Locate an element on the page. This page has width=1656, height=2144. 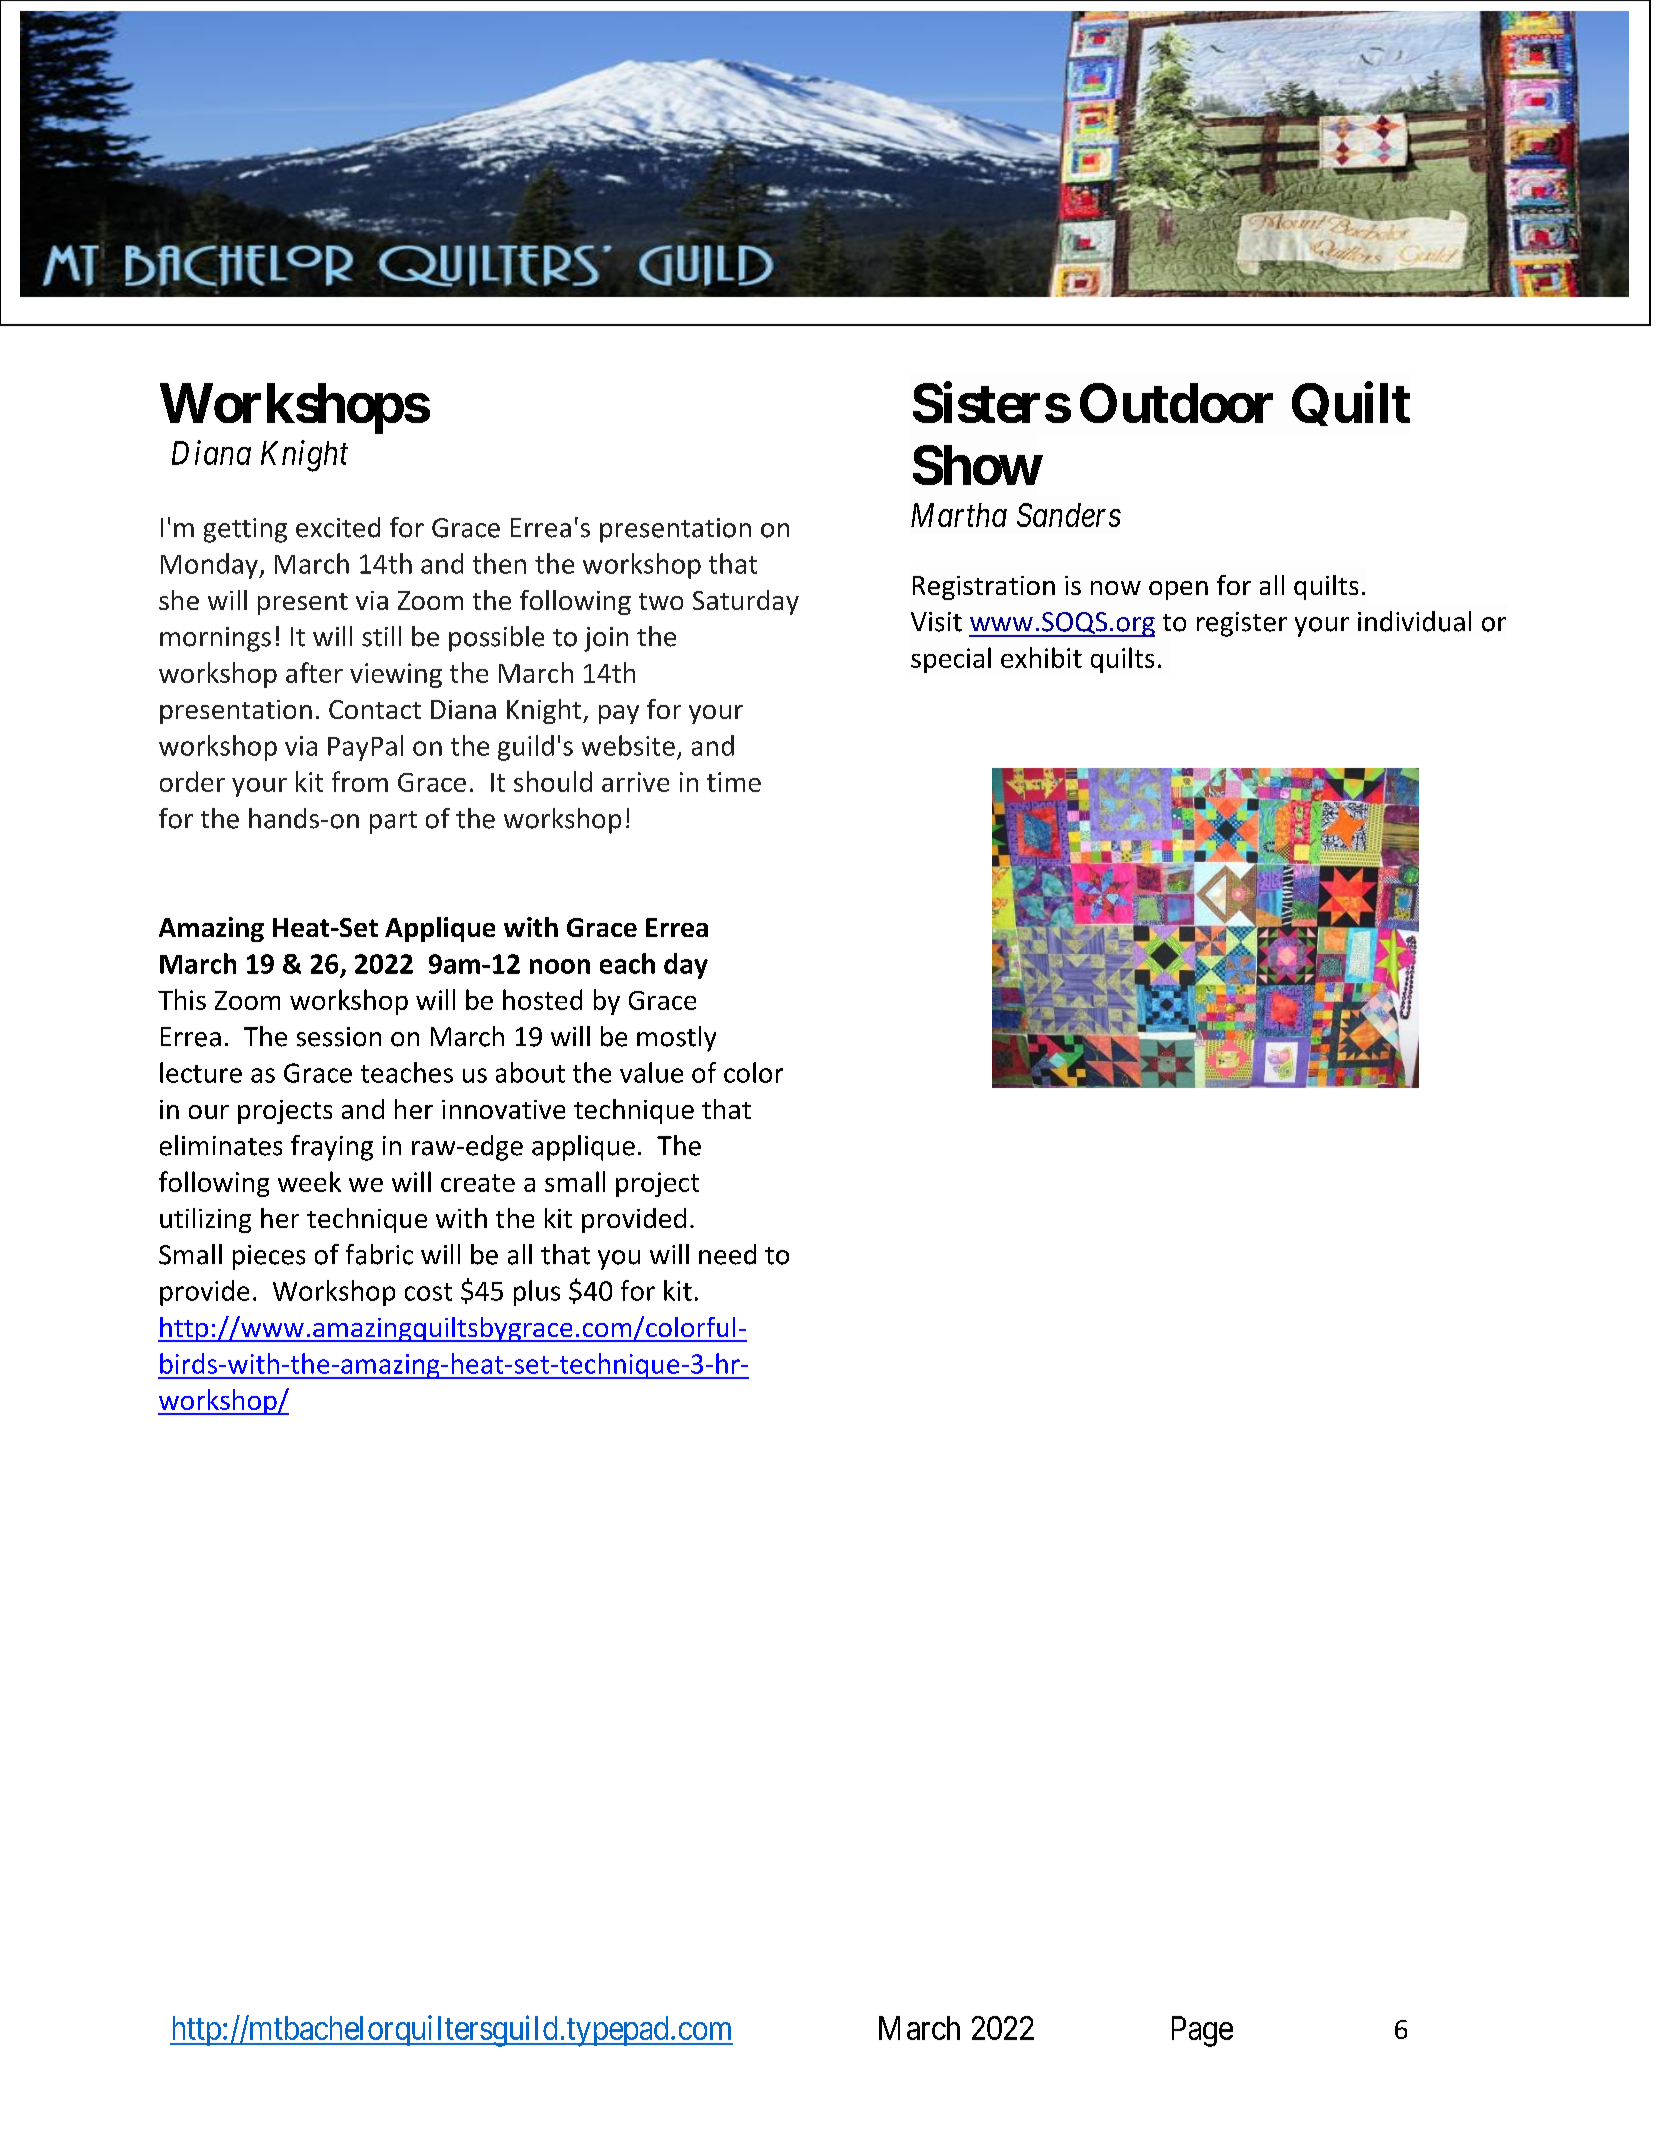
Outdoor is located at coordinates (1176, 403).
